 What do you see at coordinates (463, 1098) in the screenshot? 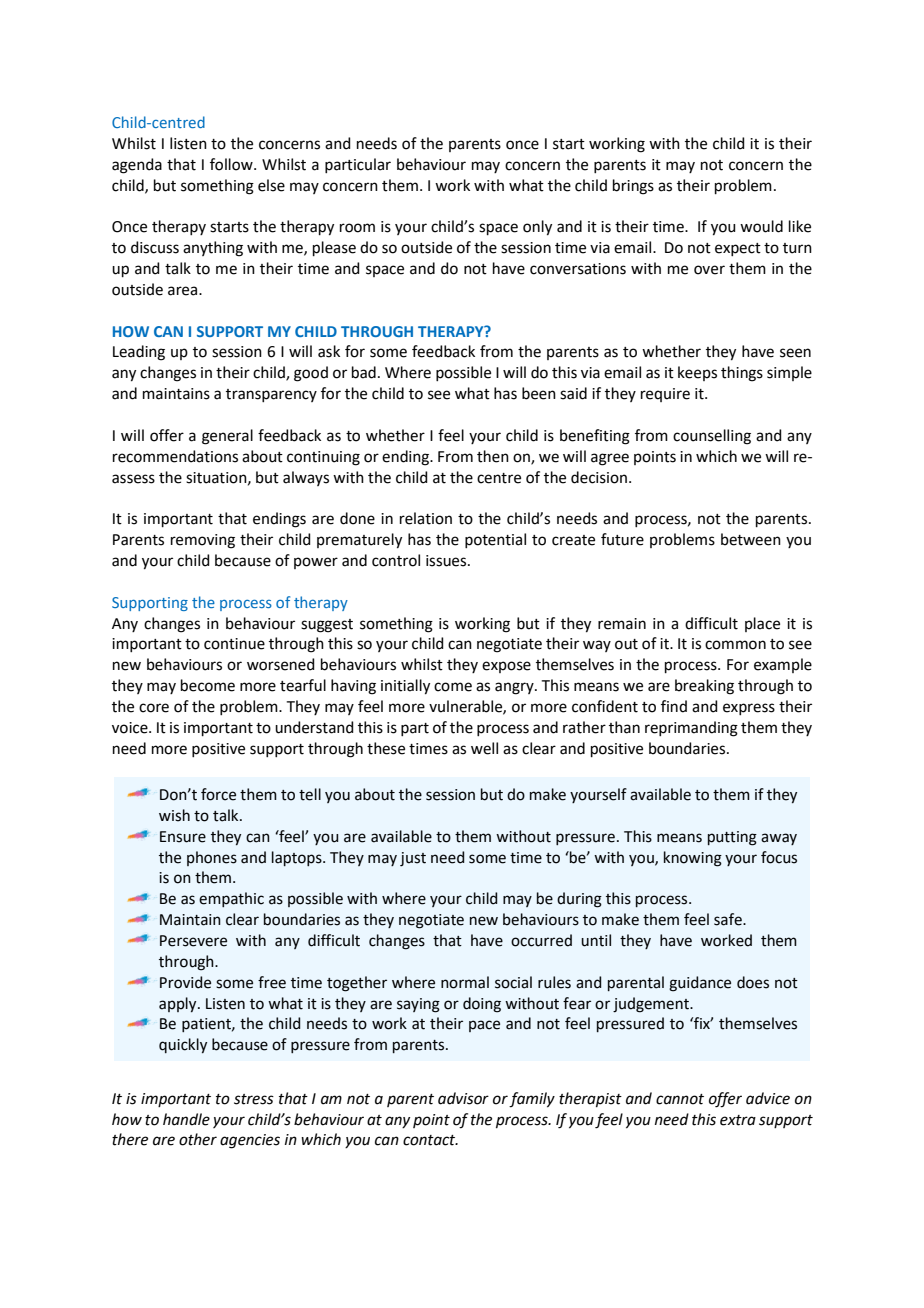
I see `advisor` at bounding box center [463, 1098].
